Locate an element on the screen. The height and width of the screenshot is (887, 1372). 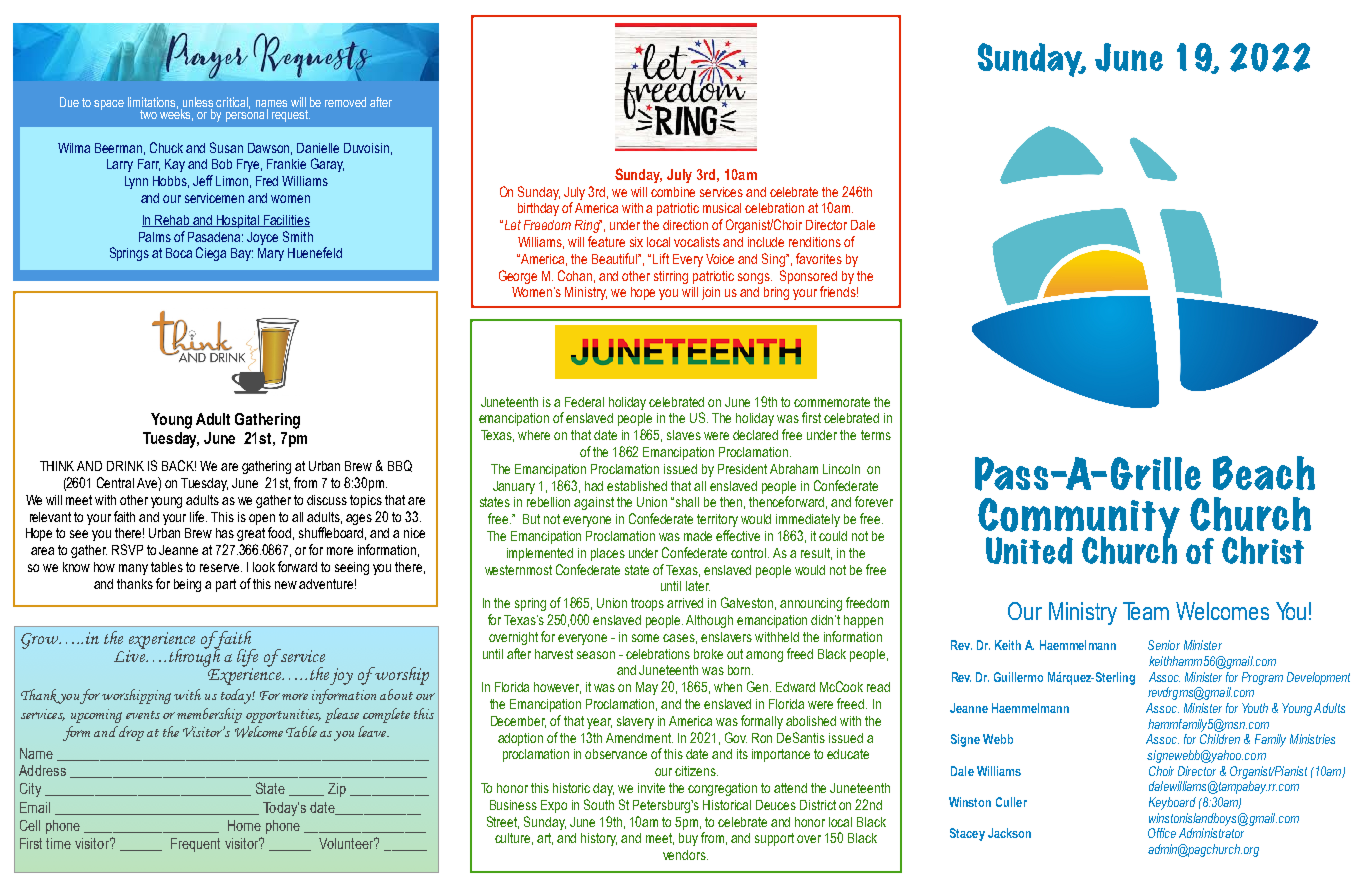
combine is located at coordinates (673, 192).
